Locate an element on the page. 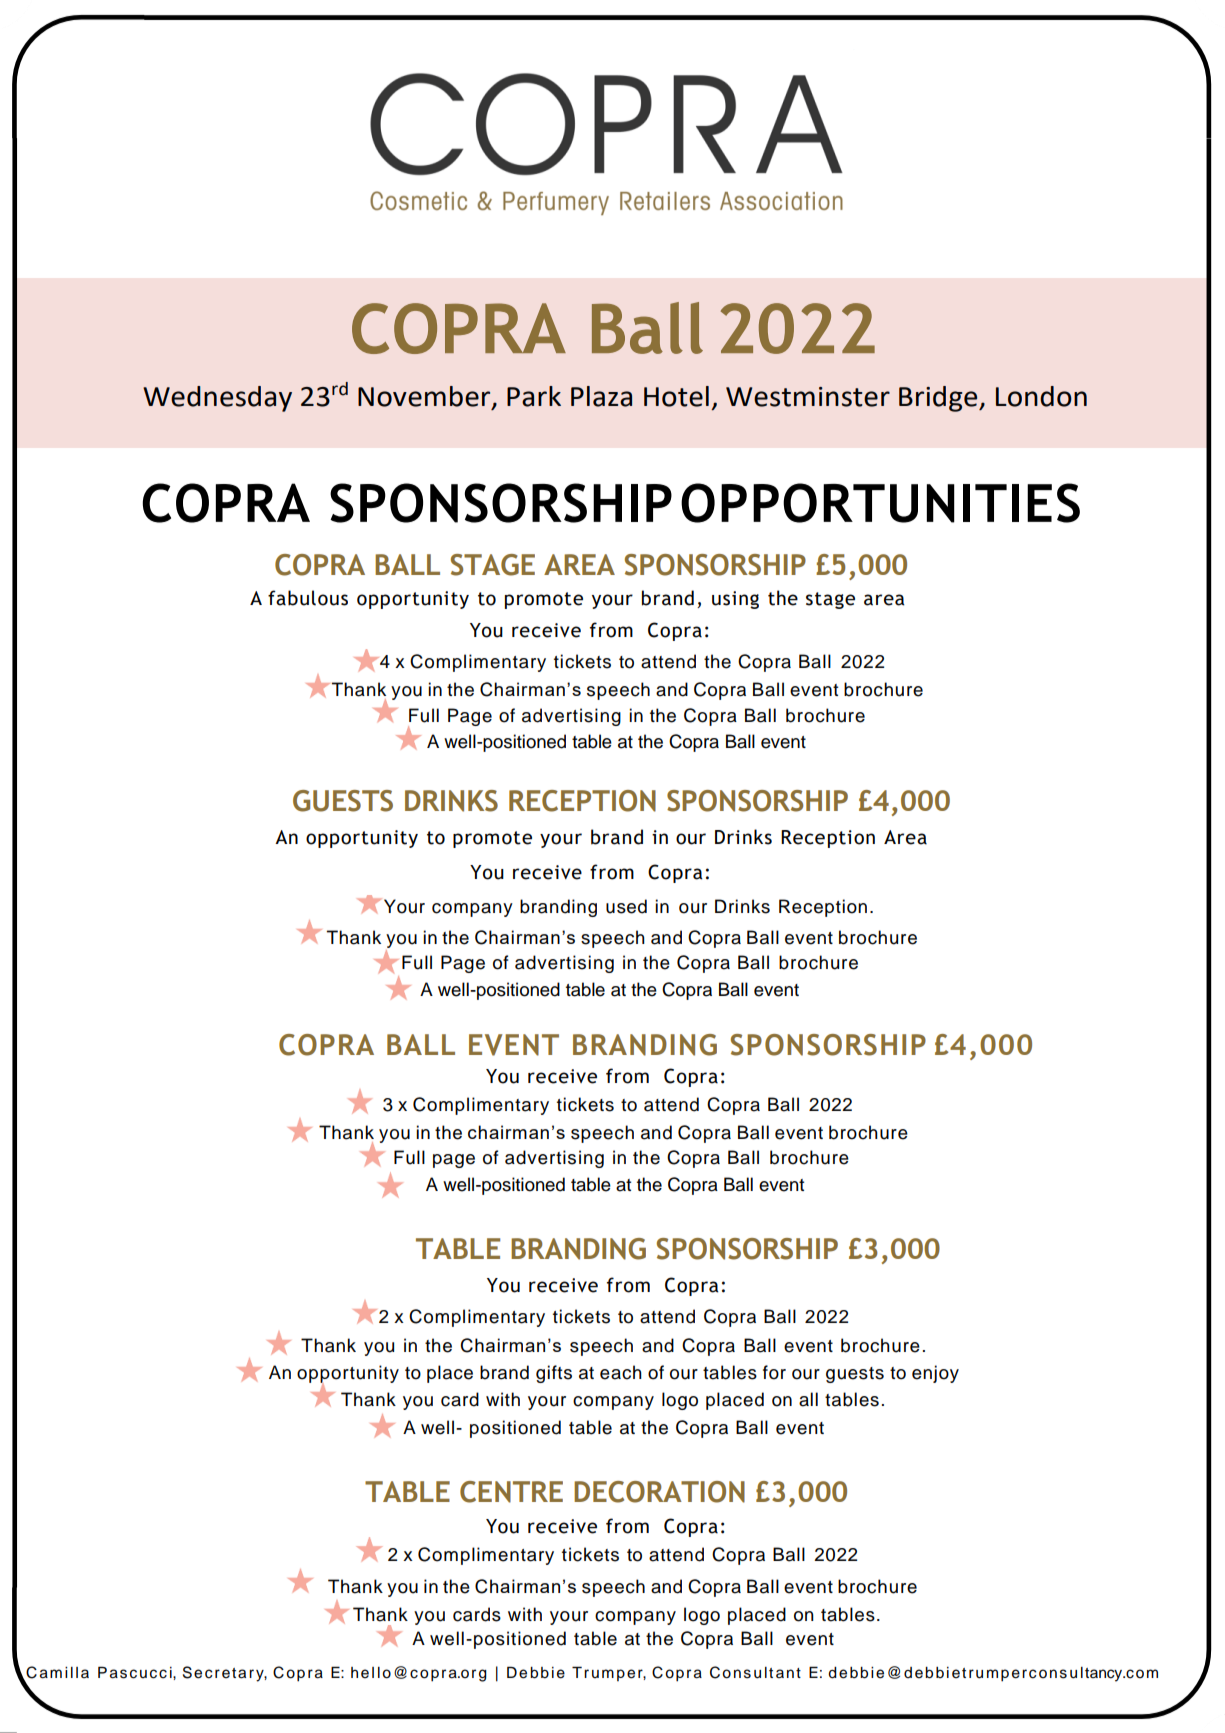  using is located at coordinates (735, 600).
